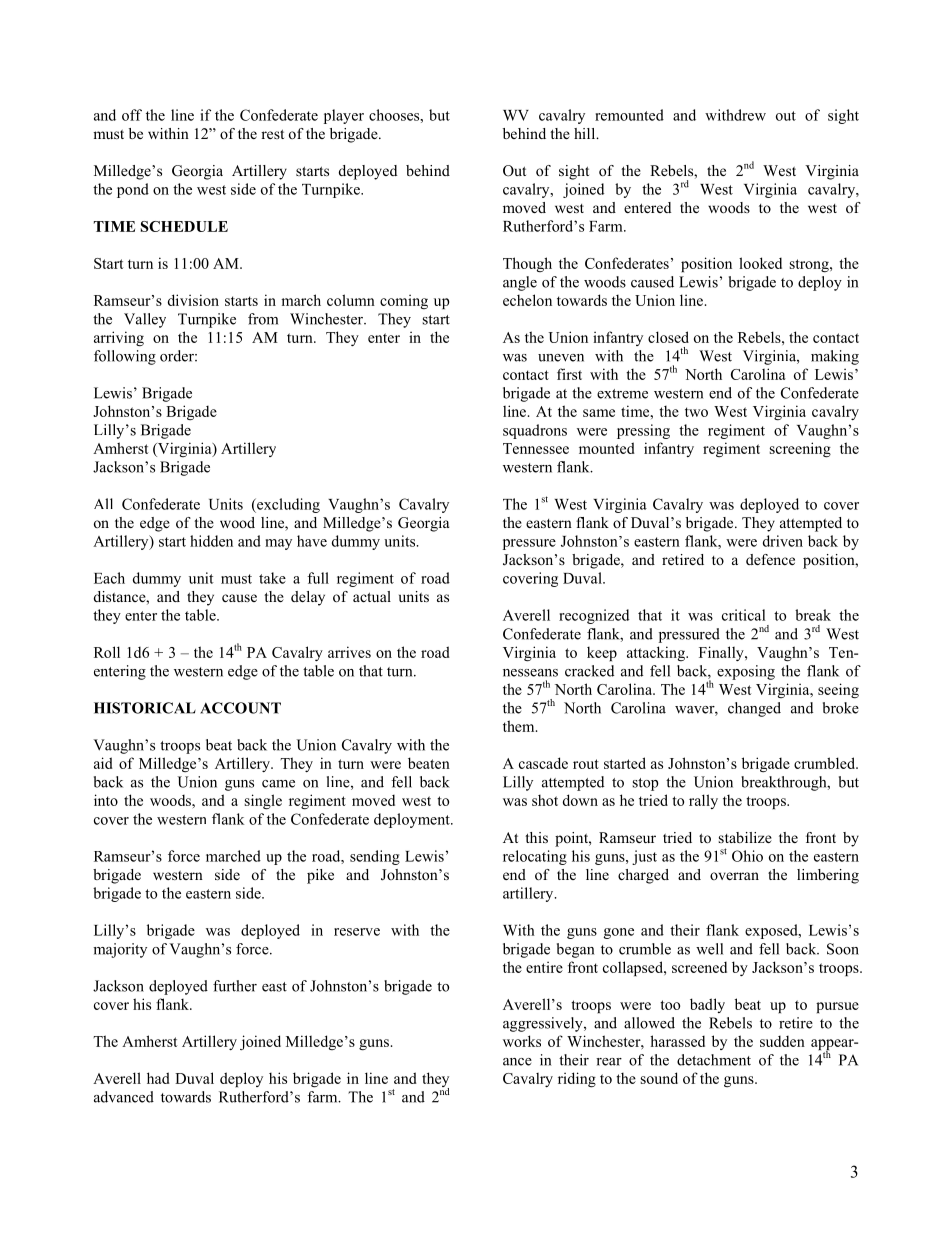 This screenshot has width=952, height=1233. What do you see at coordinates (272, 578) in the screenshot?
I see `take` at bounding box center [272, 578].
